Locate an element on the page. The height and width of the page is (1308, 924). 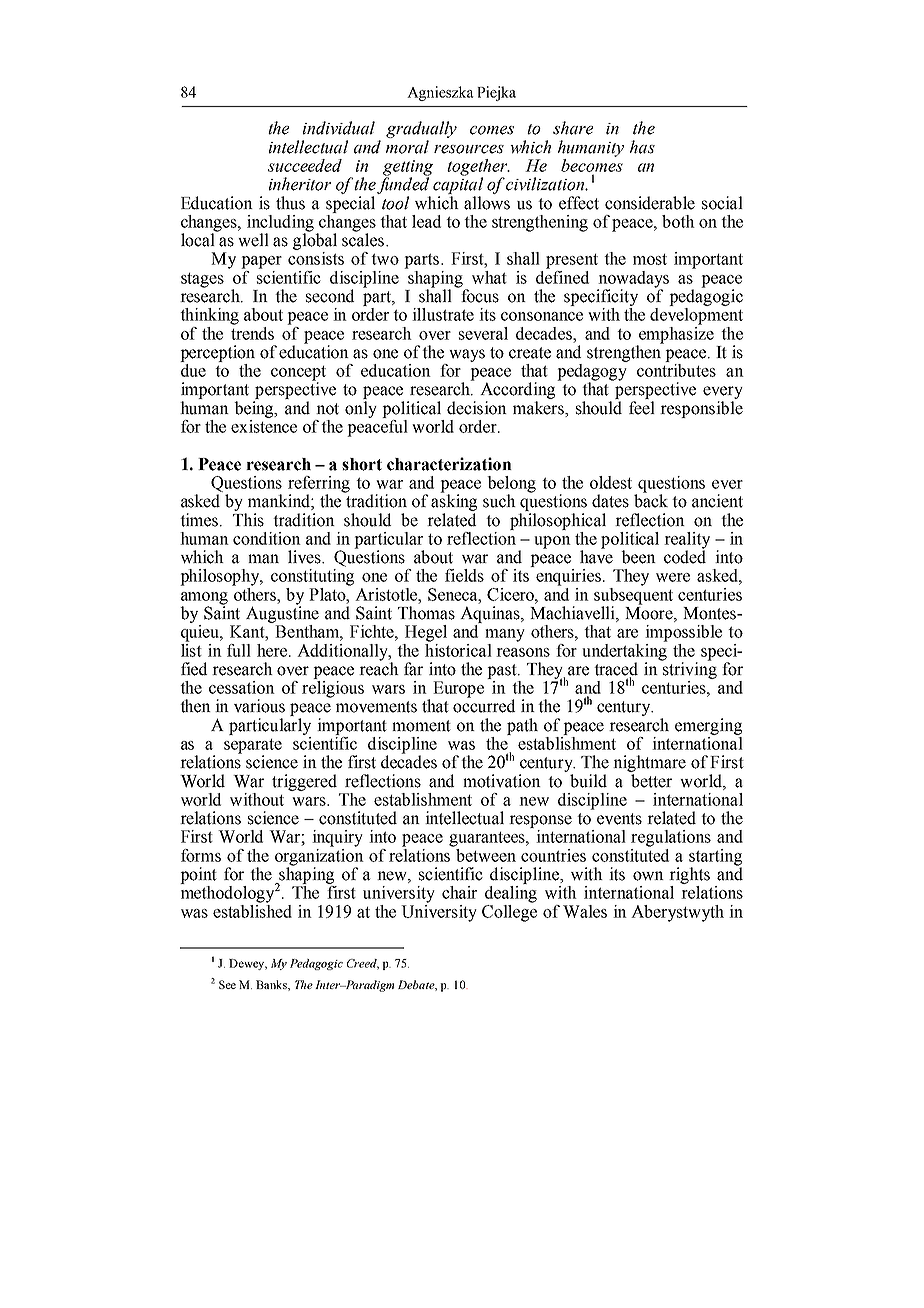
Agnieszka is located at coordinates (440, 93).
